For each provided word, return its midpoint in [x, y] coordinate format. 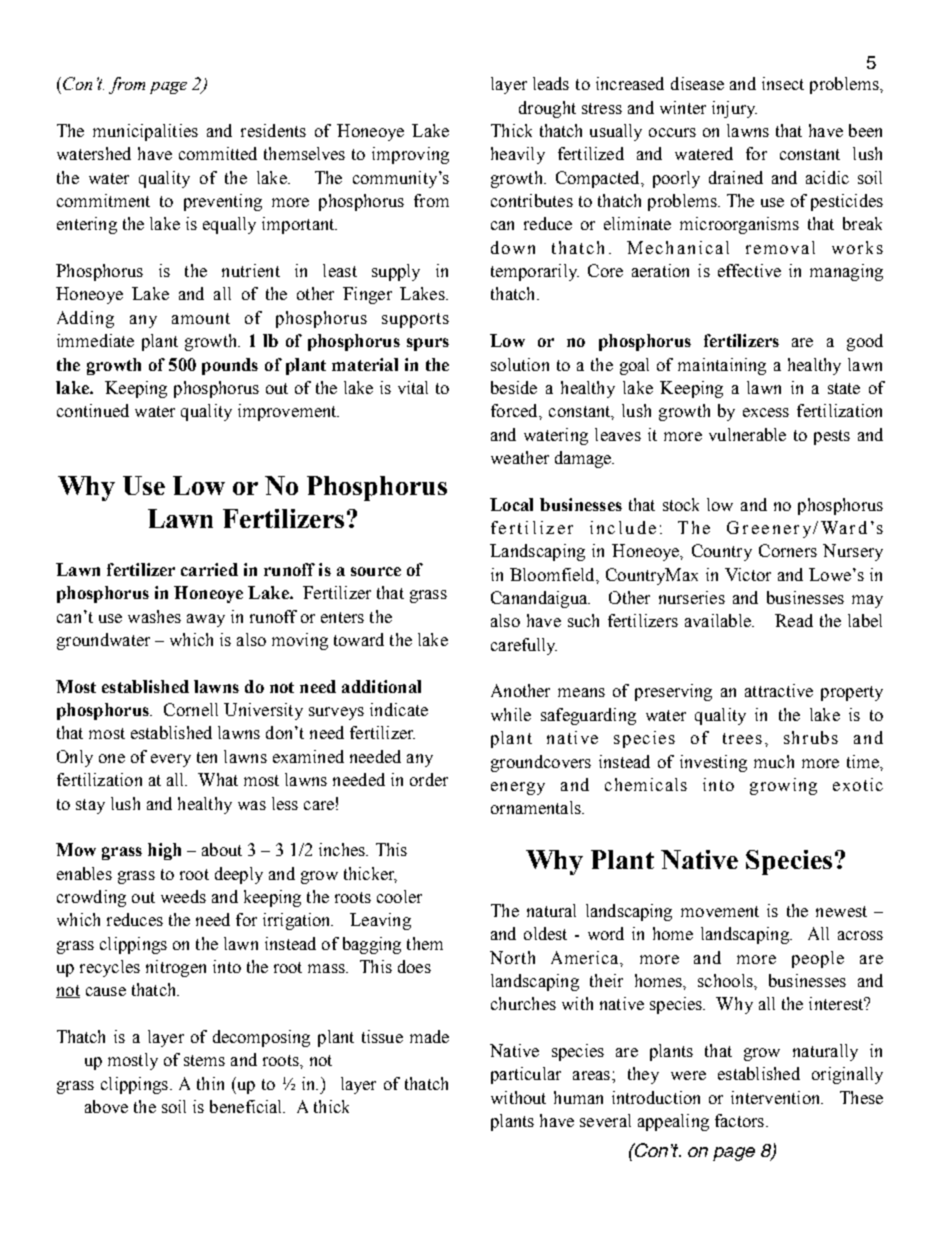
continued [93, 410]
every [171, 760]
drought [547, 109]
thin [210, 1083]
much [774, 761]
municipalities [145, 132]
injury [734, 109]
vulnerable [747, 434]
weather [520, 457]
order [429, 779]
